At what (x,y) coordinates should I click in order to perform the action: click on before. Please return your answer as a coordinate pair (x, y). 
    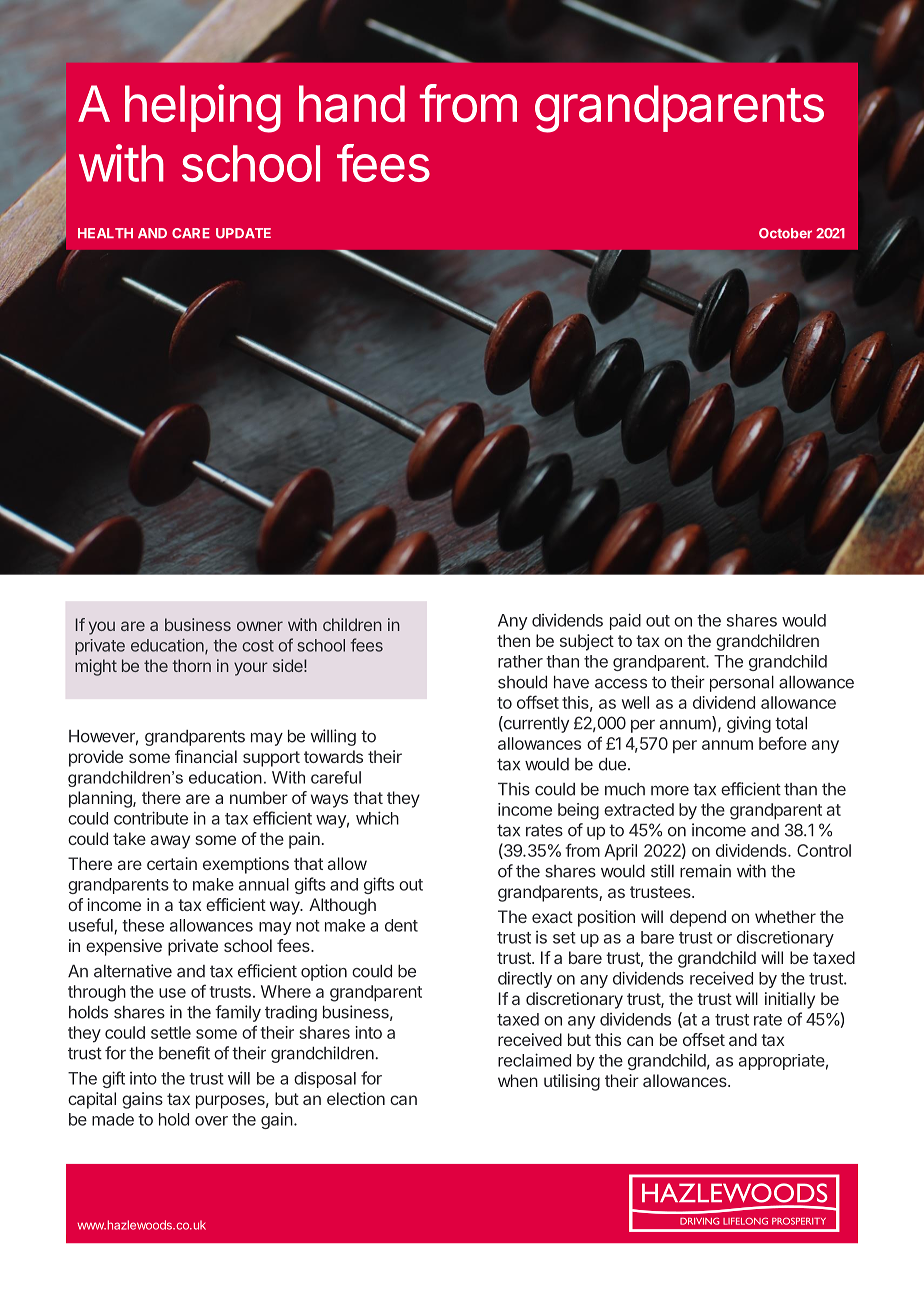
    Looking at the image, I should click on (783, 743).
